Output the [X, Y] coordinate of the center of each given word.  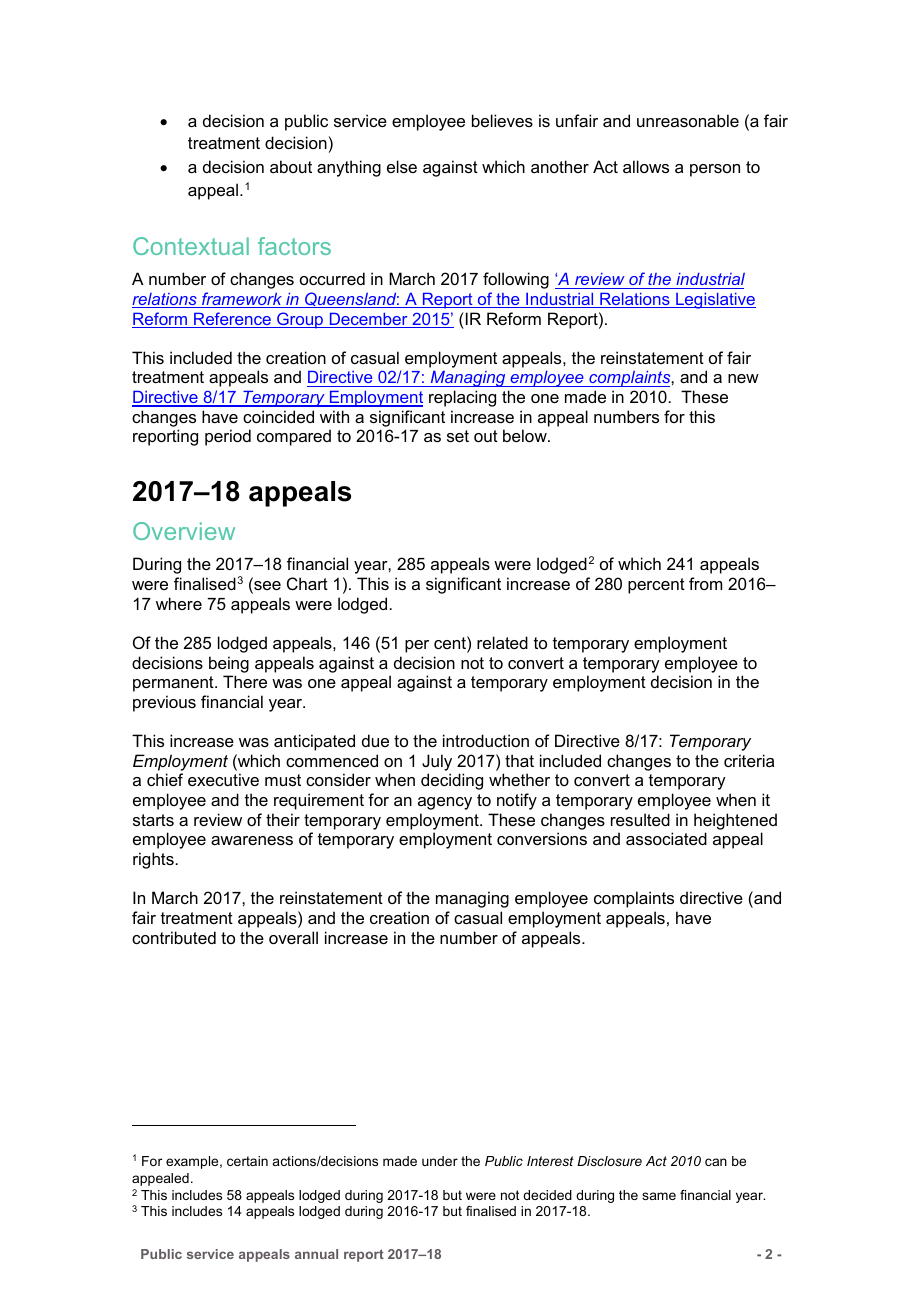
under [440, 1161]
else [402, 166]
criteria [749, 760]
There [245, 681]
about [291, 166]
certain [247, 1161]
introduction [486, 740]
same [659, 1196]
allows [646, 166]
